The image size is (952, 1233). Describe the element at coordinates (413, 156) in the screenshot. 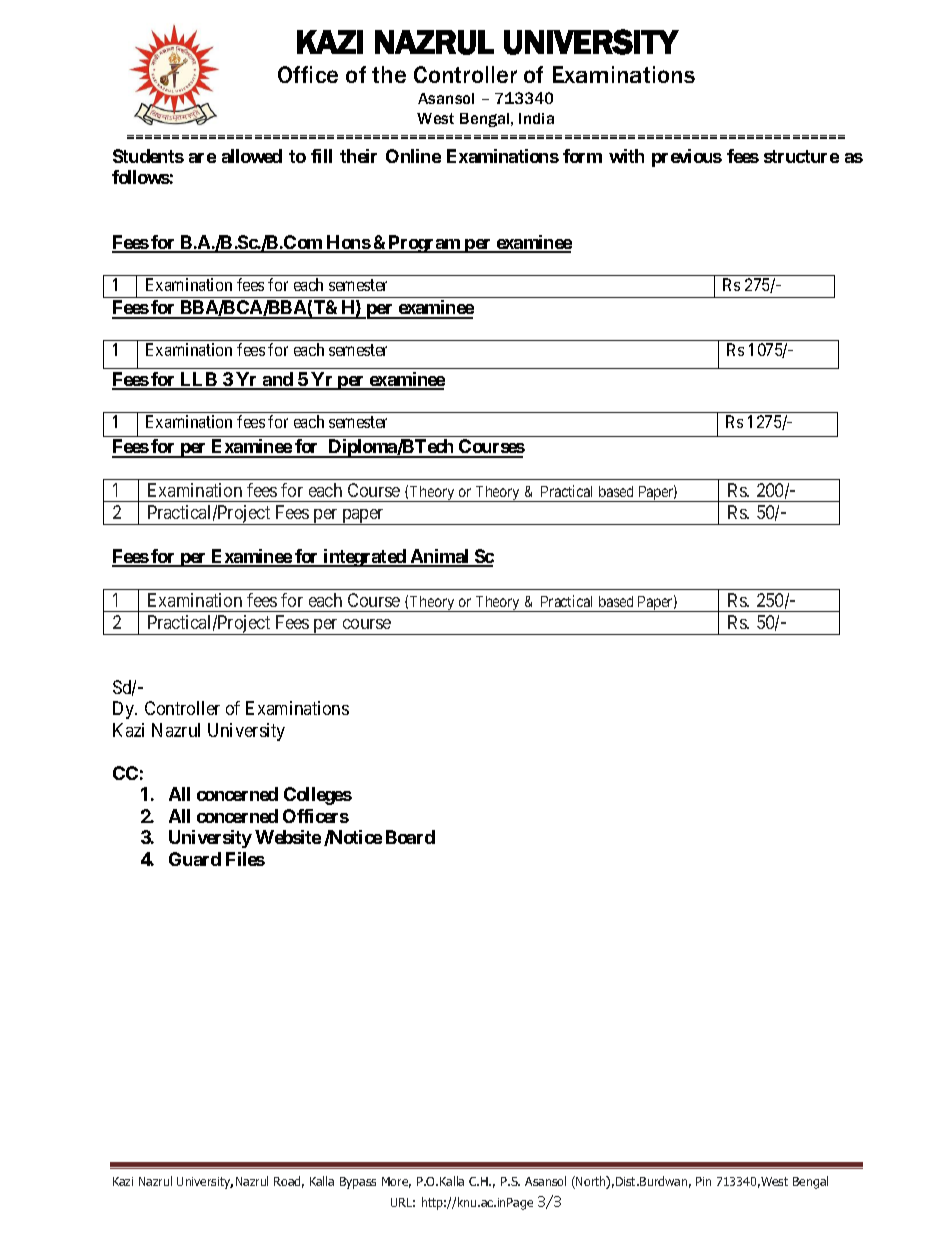

I see `Online` at that location.
